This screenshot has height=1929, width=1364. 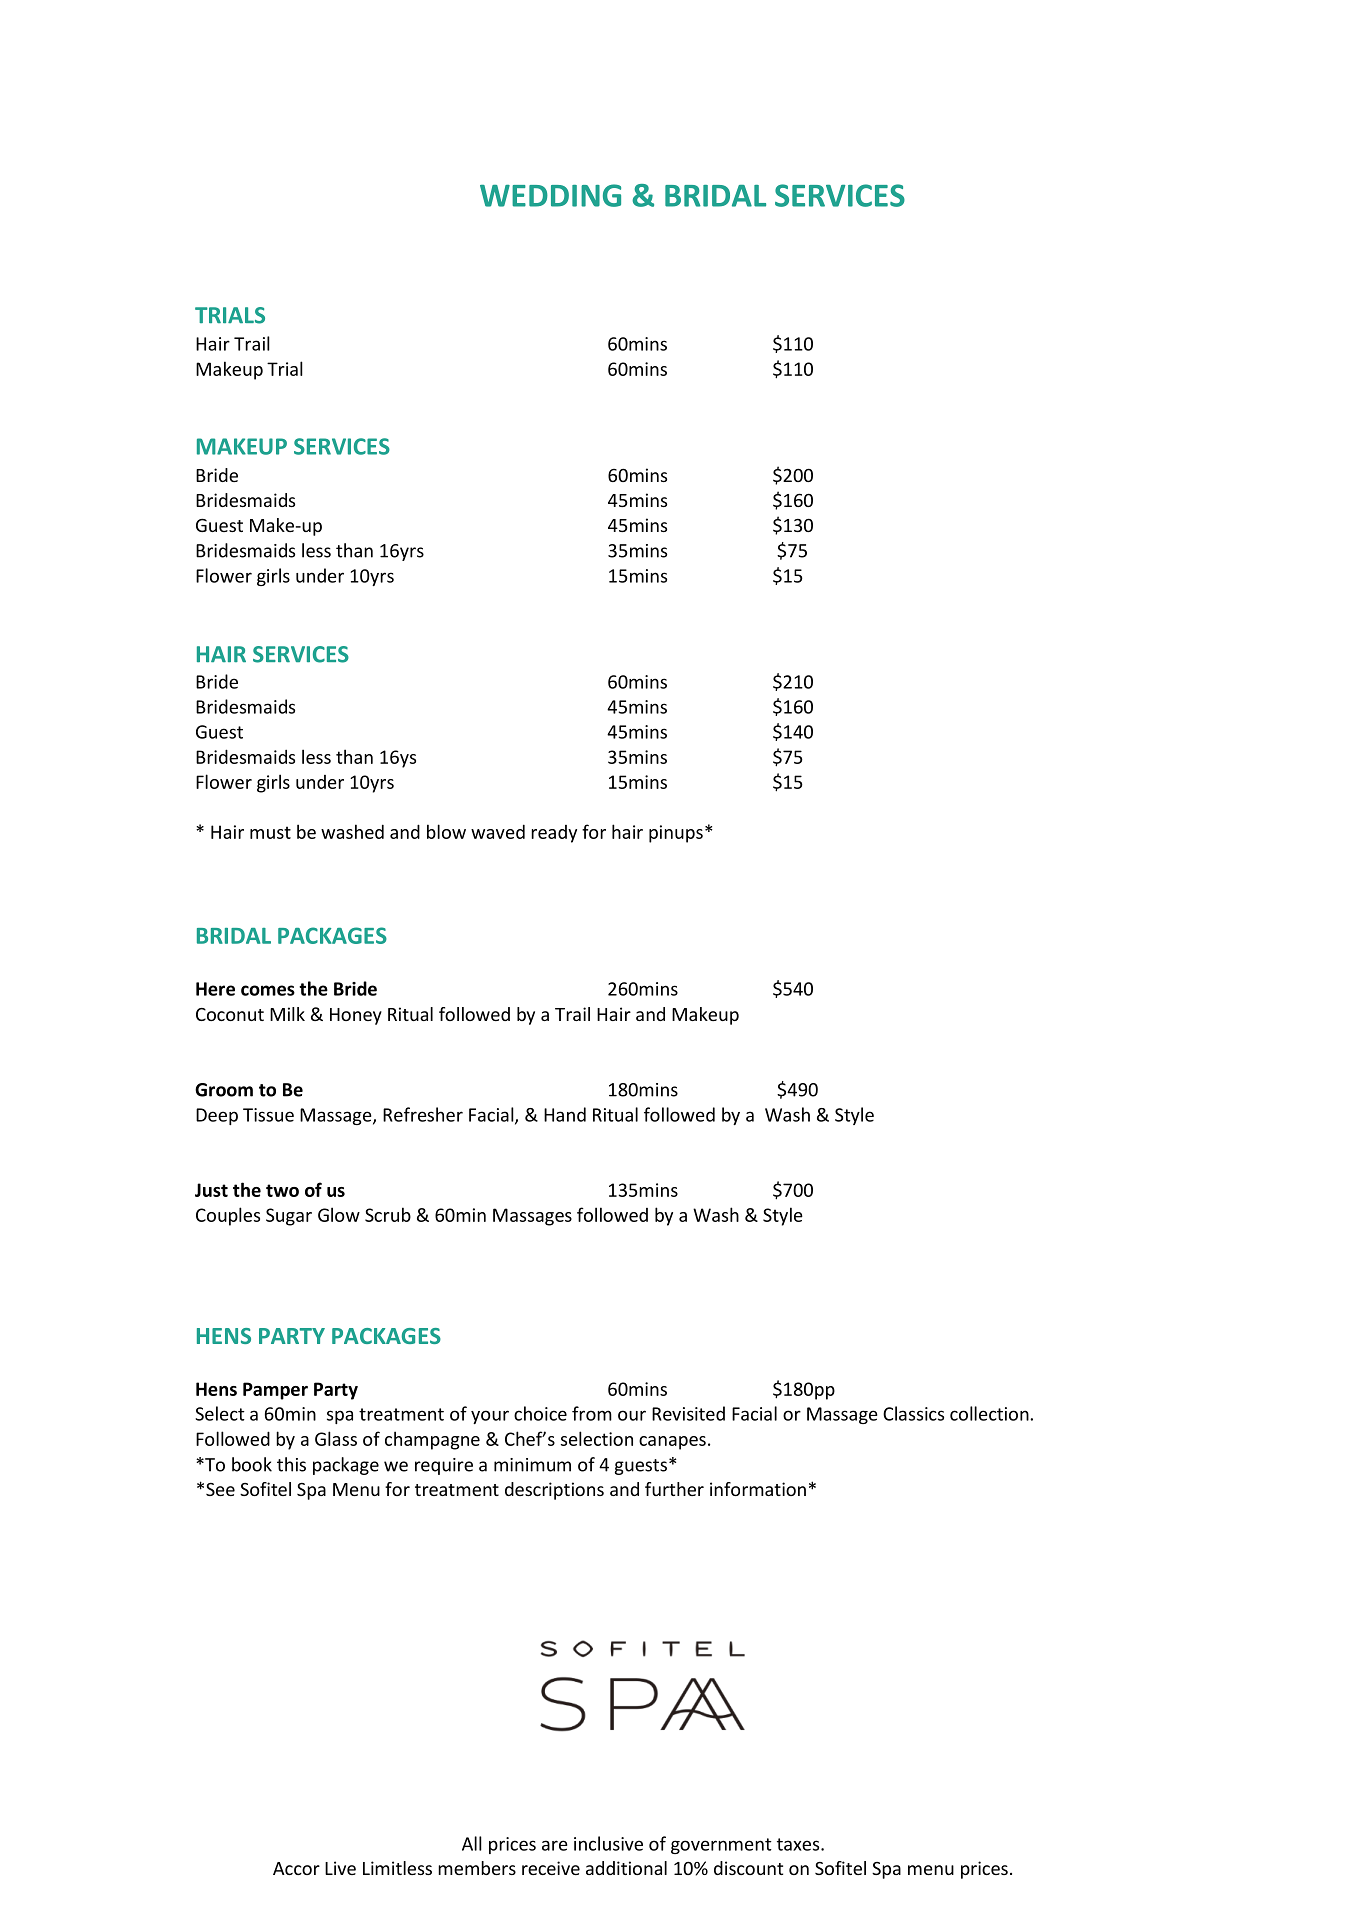 What do you see at coordinates (289, 1217) in the screenshot?
I see `Sugar` at bounding box center [289, 1217].
